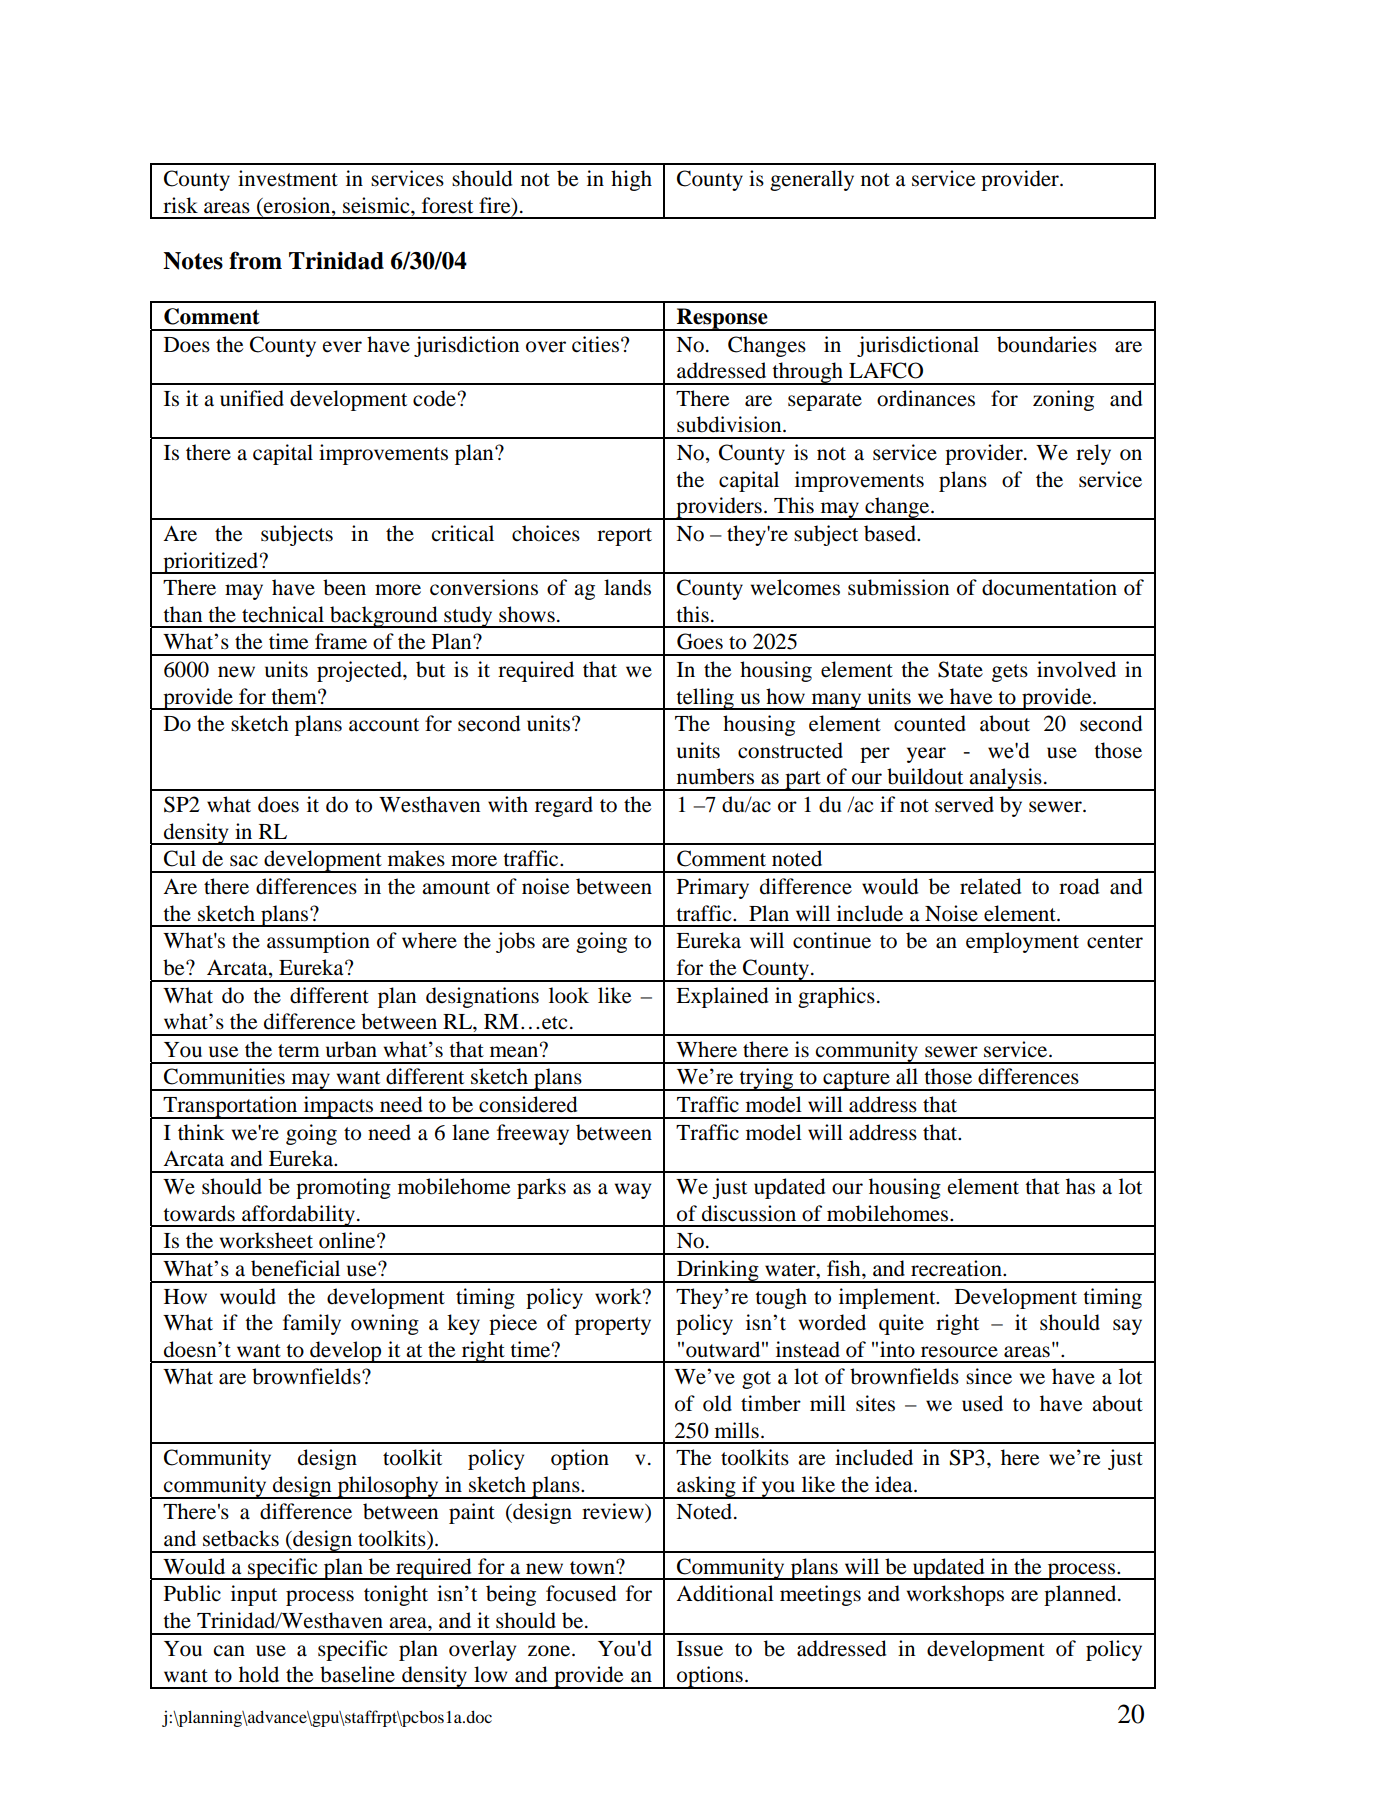 Image resolution: width=1390 pixels, height=1799 pixels. I want to click on assumption, so click(318, 942).
